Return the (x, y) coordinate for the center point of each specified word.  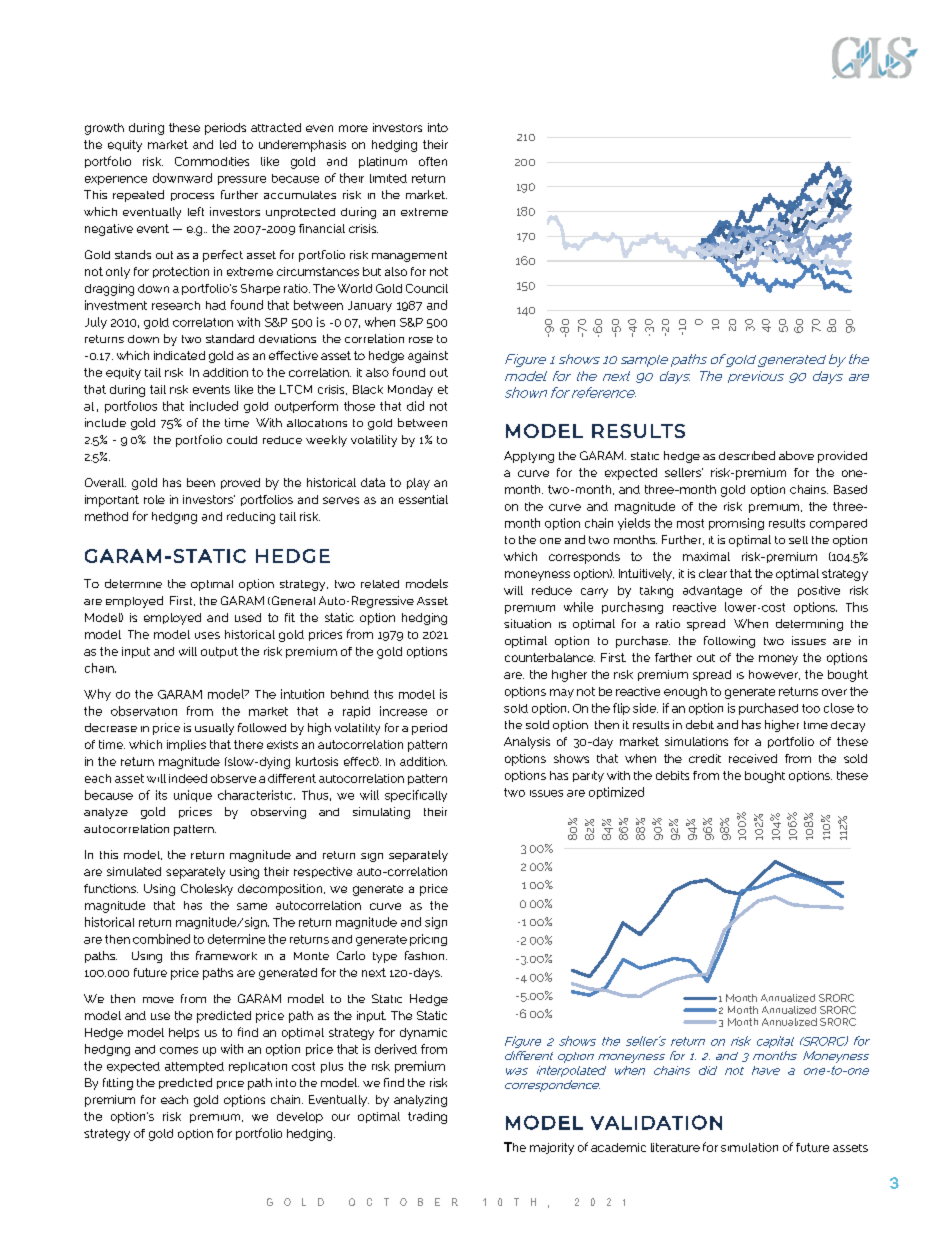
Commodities (212, 161)
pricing (428, 940)
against (428, 357)
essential (423, 499)
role (154, 499)
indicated (179, 355)
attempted (194, 1067)
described (747, 455)
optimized (616, 793)
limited (388, 178)
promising (736, 524)
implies (186, 745)
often (433, 161)
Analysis (527, 743)
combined (161, 939)
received (753, 758)
